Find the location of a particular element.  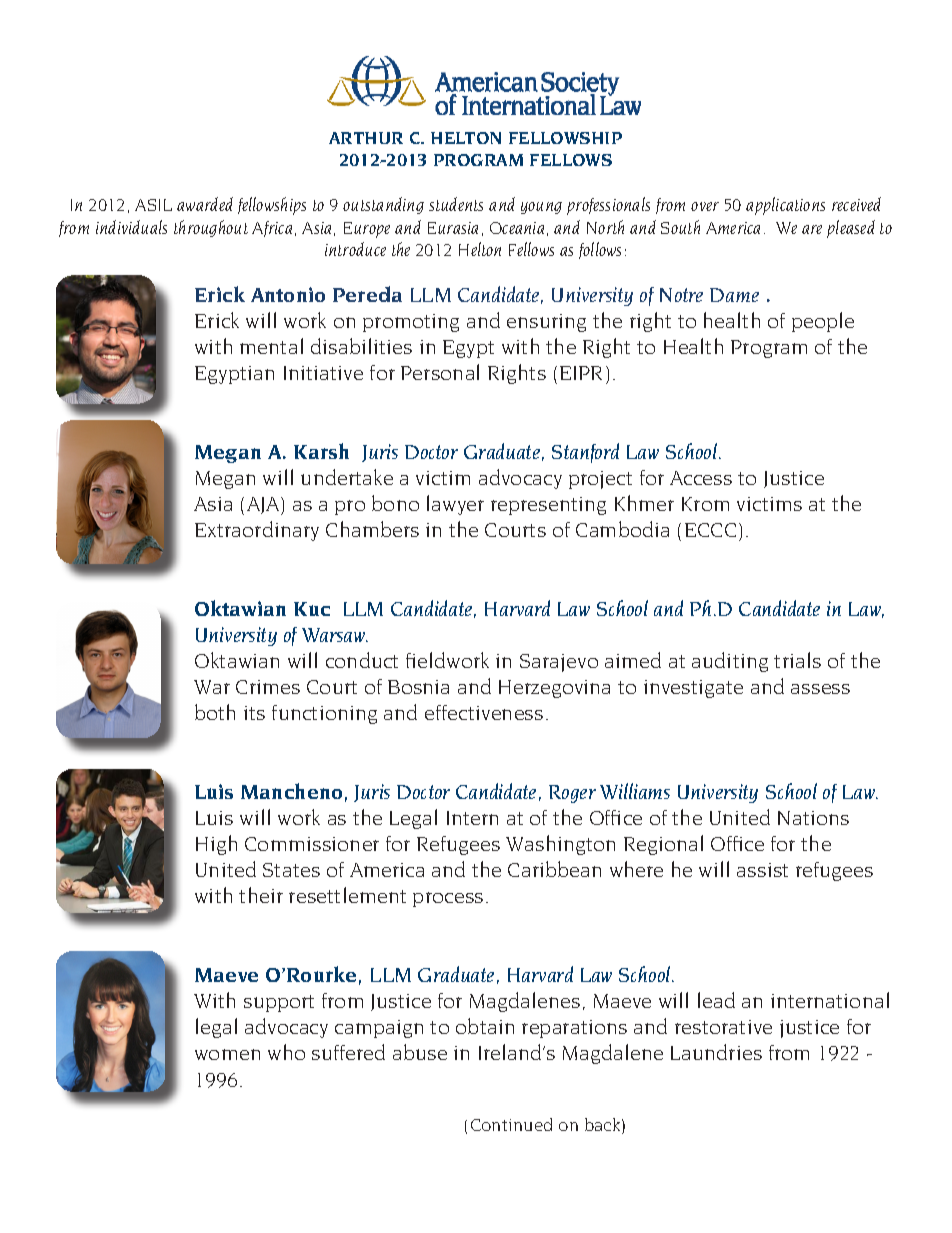

applications is located at coordinates (785, 206).
